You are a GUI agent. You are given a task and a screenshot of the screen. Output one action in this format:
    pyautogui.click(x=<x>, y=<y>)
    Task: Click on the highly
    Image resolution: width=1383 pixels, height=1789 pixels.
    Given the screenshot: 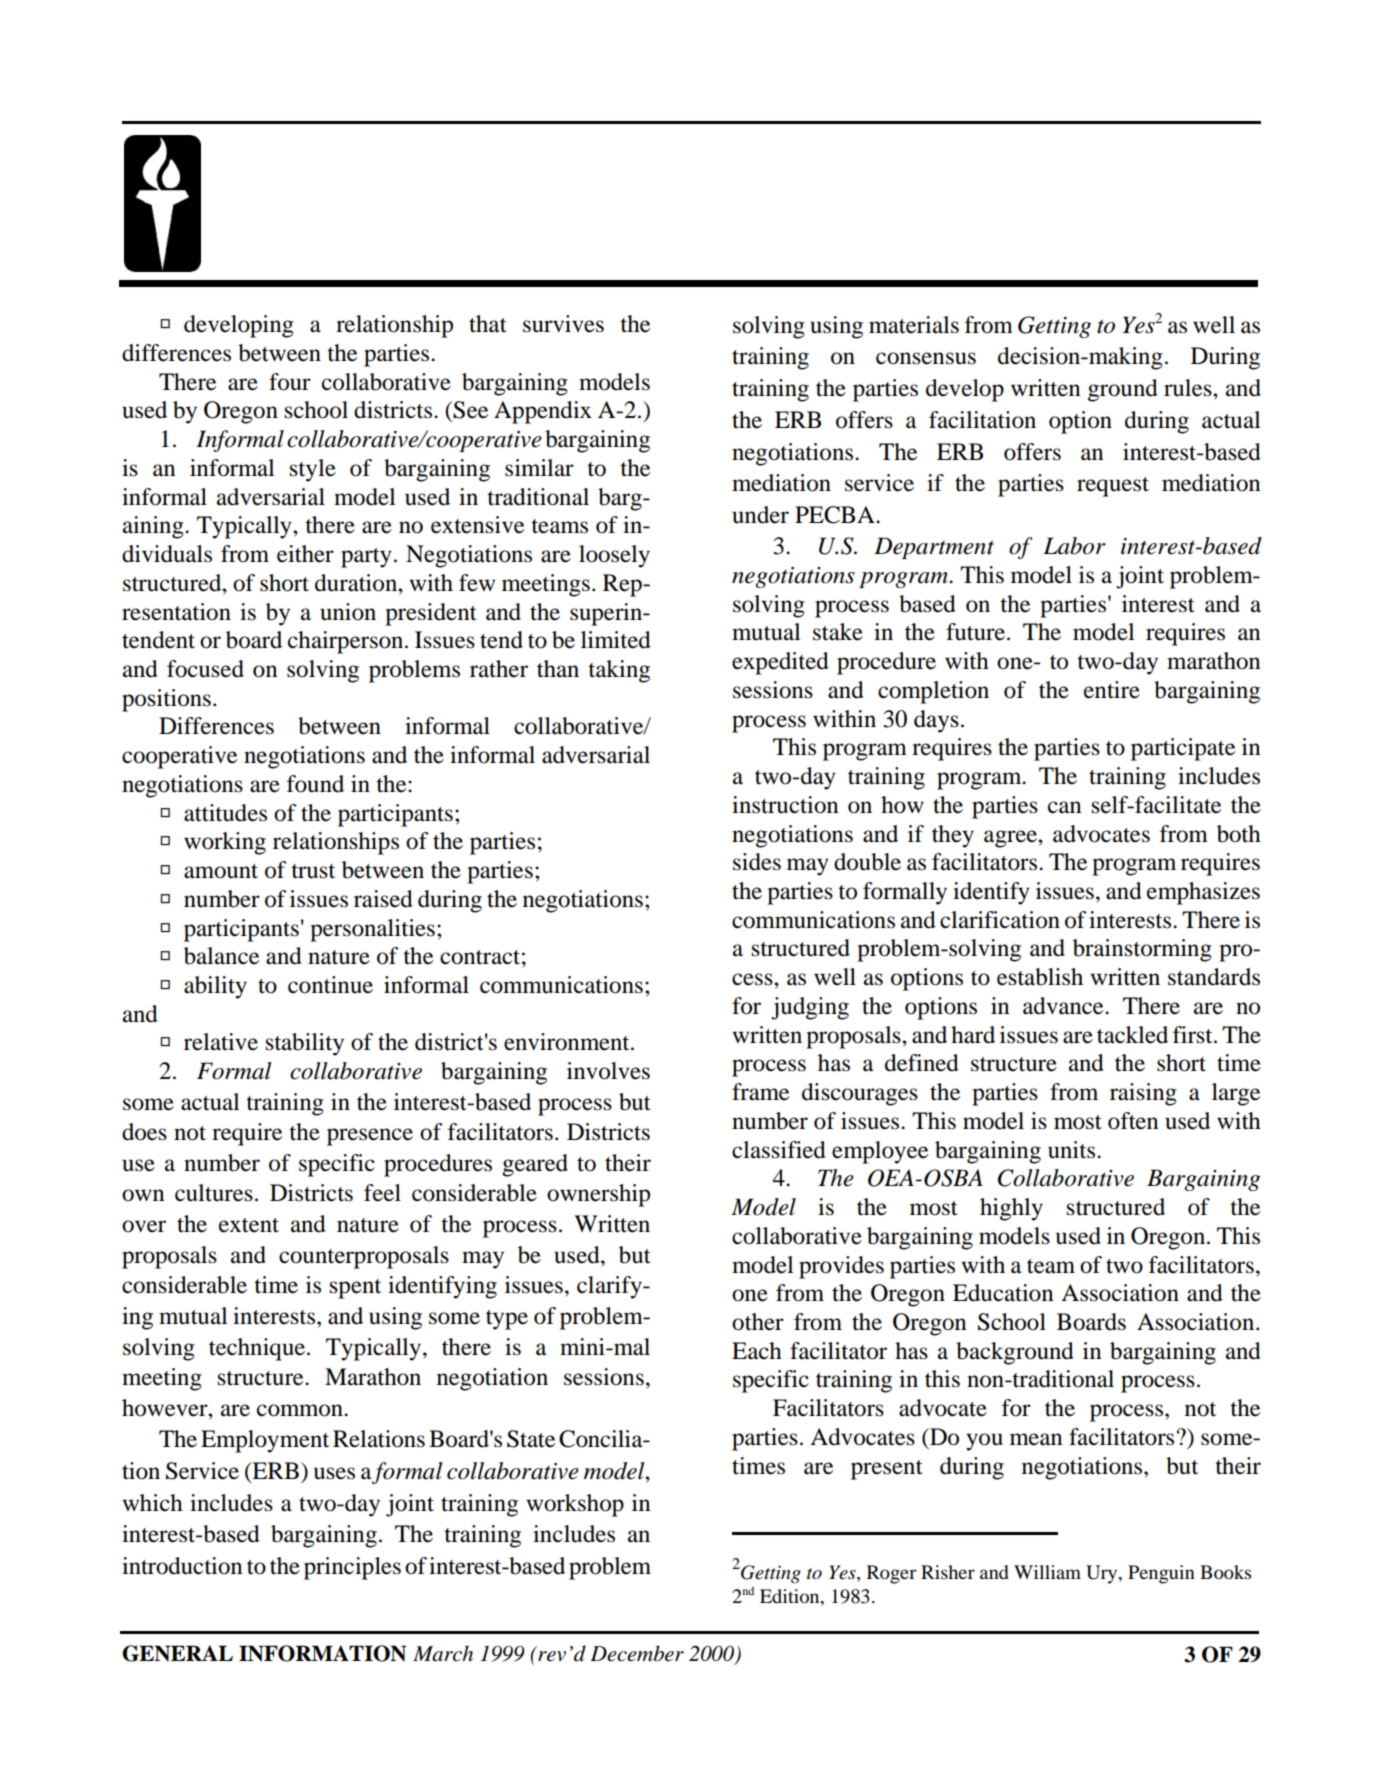 What is the action you would take?
    pyautogui.click(x=1011, y=1209)
